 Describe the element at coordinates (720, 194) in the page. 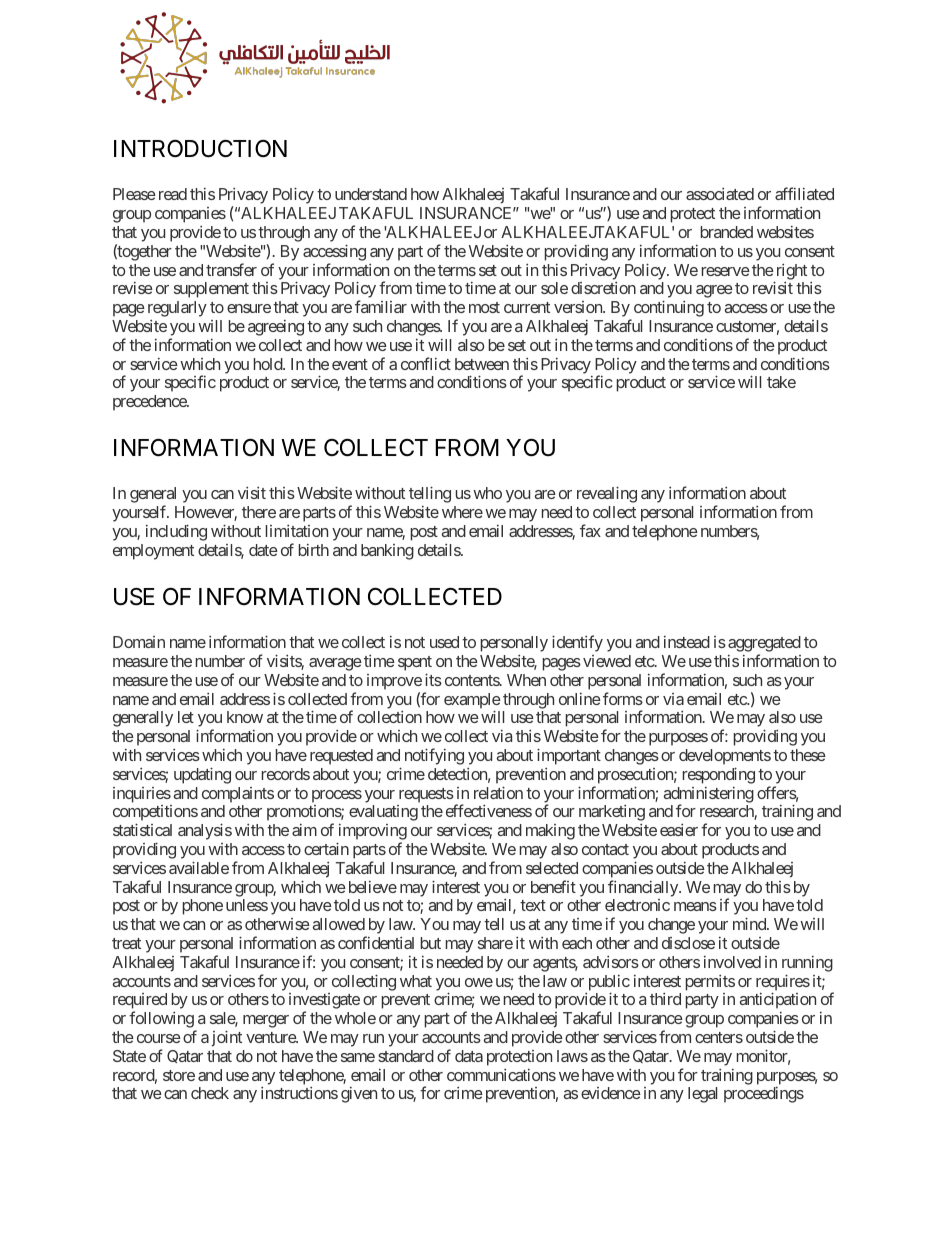

I see `associated` at that location.
